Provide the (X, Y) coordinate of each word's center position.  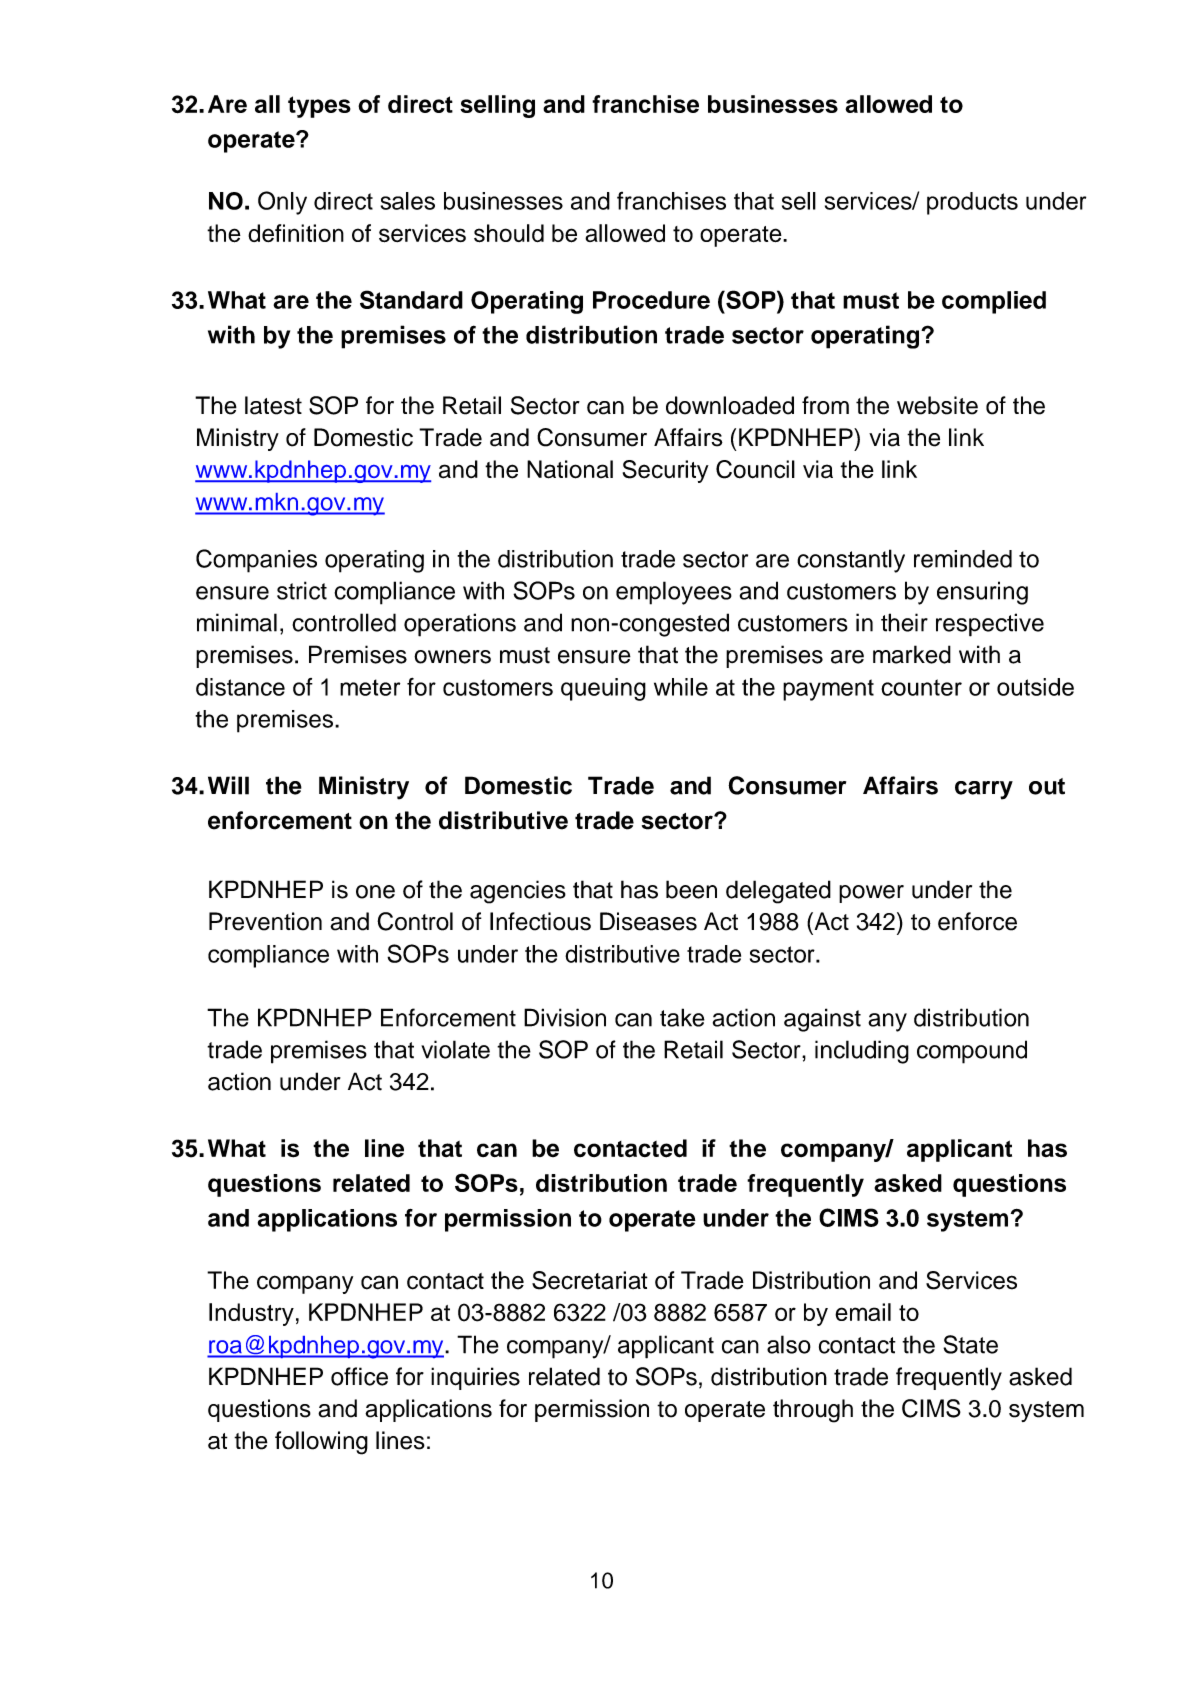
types (319, 107)
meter (370, 687)
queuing (603, 689)
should (509, 233)
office (359, 1376)
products (972, 203)
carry (984, 790)
